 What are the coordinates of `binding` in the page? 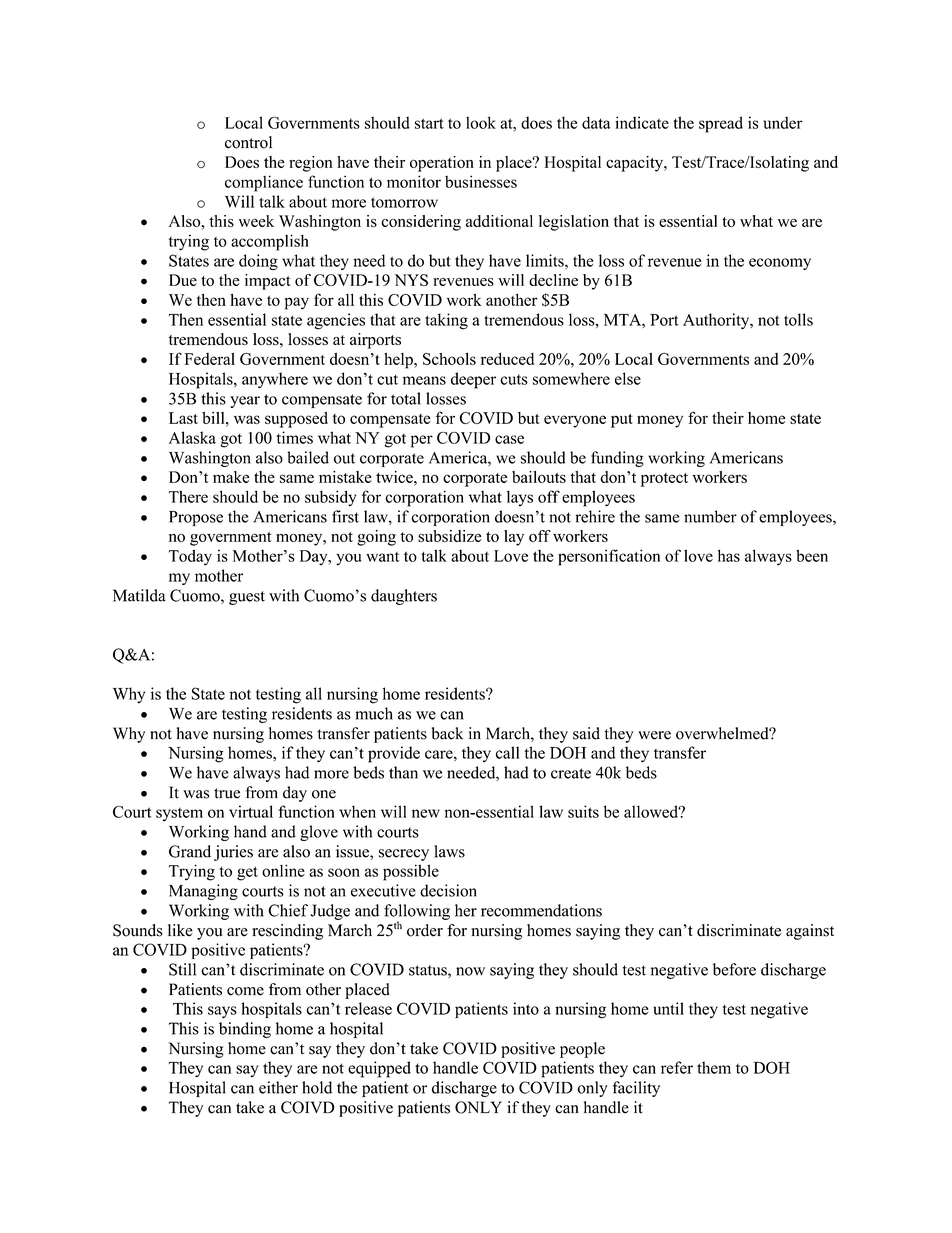 It's located at (245, 1030).
